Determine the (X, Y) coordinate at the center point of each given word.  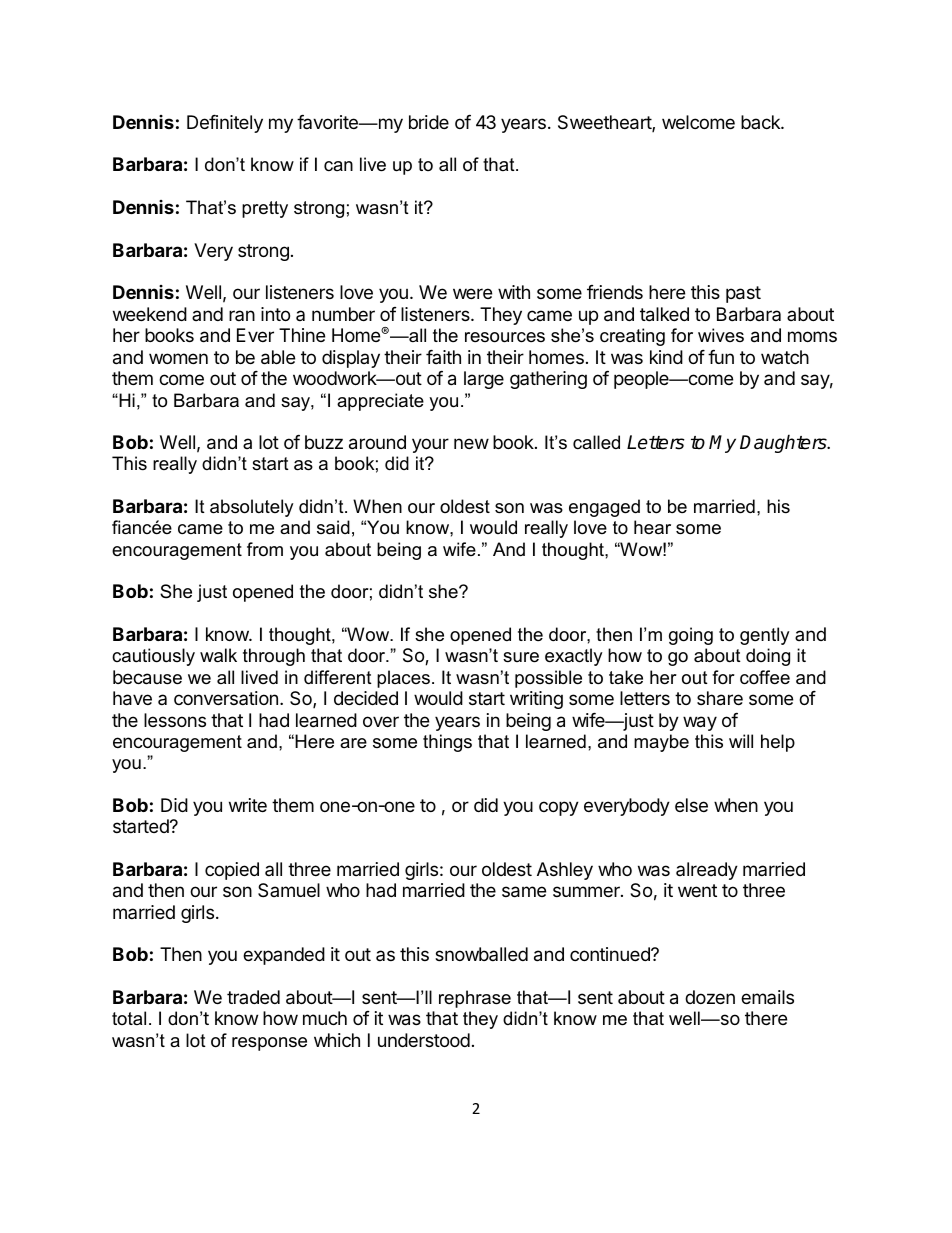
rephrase (475, 999)
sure (521, 657)
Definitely (225, 124)
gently (765, 636)
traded (253, 997)
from (265, 549)
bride (429, 122)
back (761, 122)
